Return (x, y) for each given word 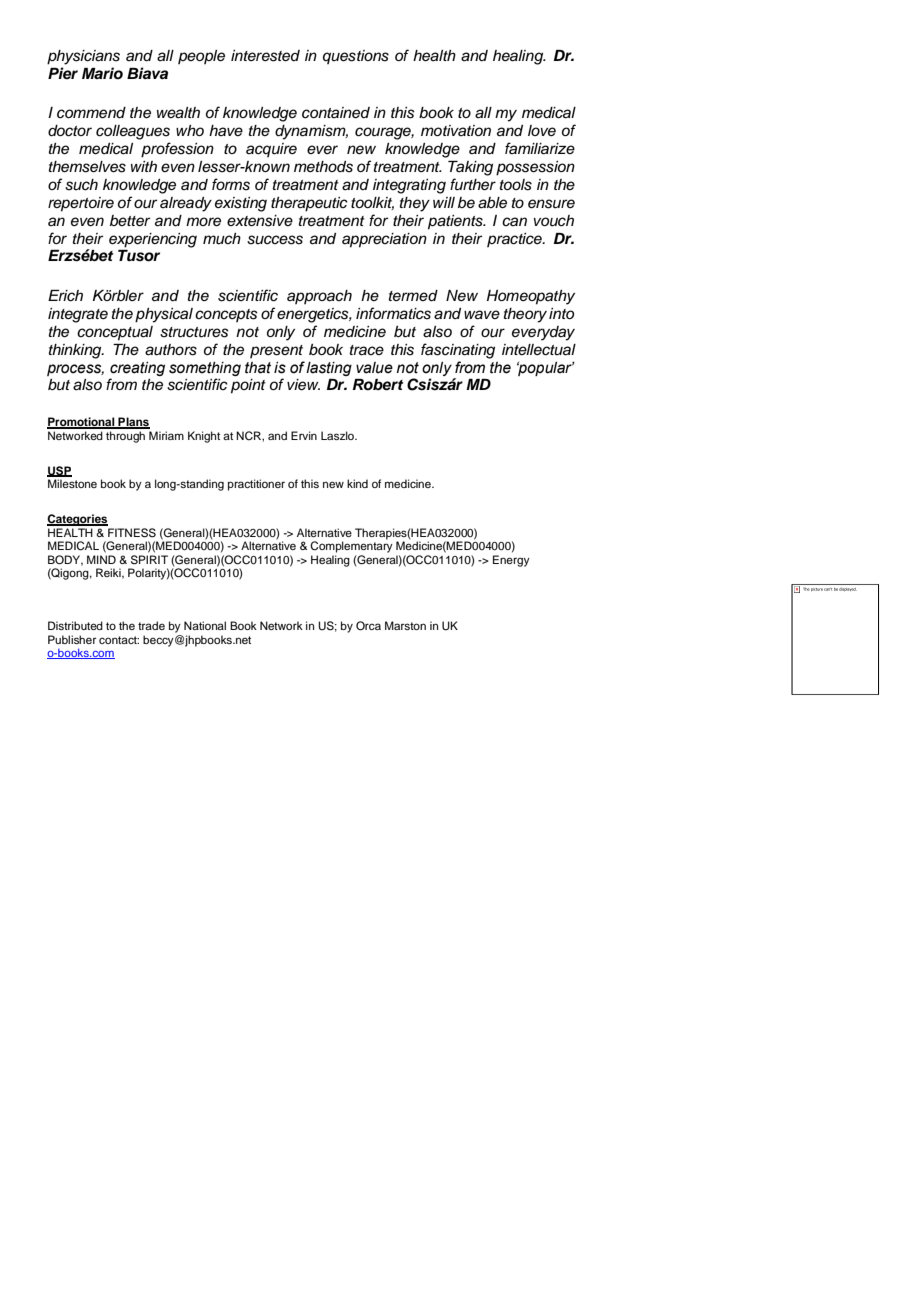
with (144, 166)
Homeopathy (531, 297)
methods (323, 167)
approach (319, 297)
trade (151, 625)
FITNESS (132, 533)
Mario (102, 73)
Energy (511, 561)
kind (357, 483)
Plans (133, 423)
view (303, 385)
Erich (65, 296)
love (542, 130)
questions (356, 57)
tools (516, 185)
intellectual (539, 350)
